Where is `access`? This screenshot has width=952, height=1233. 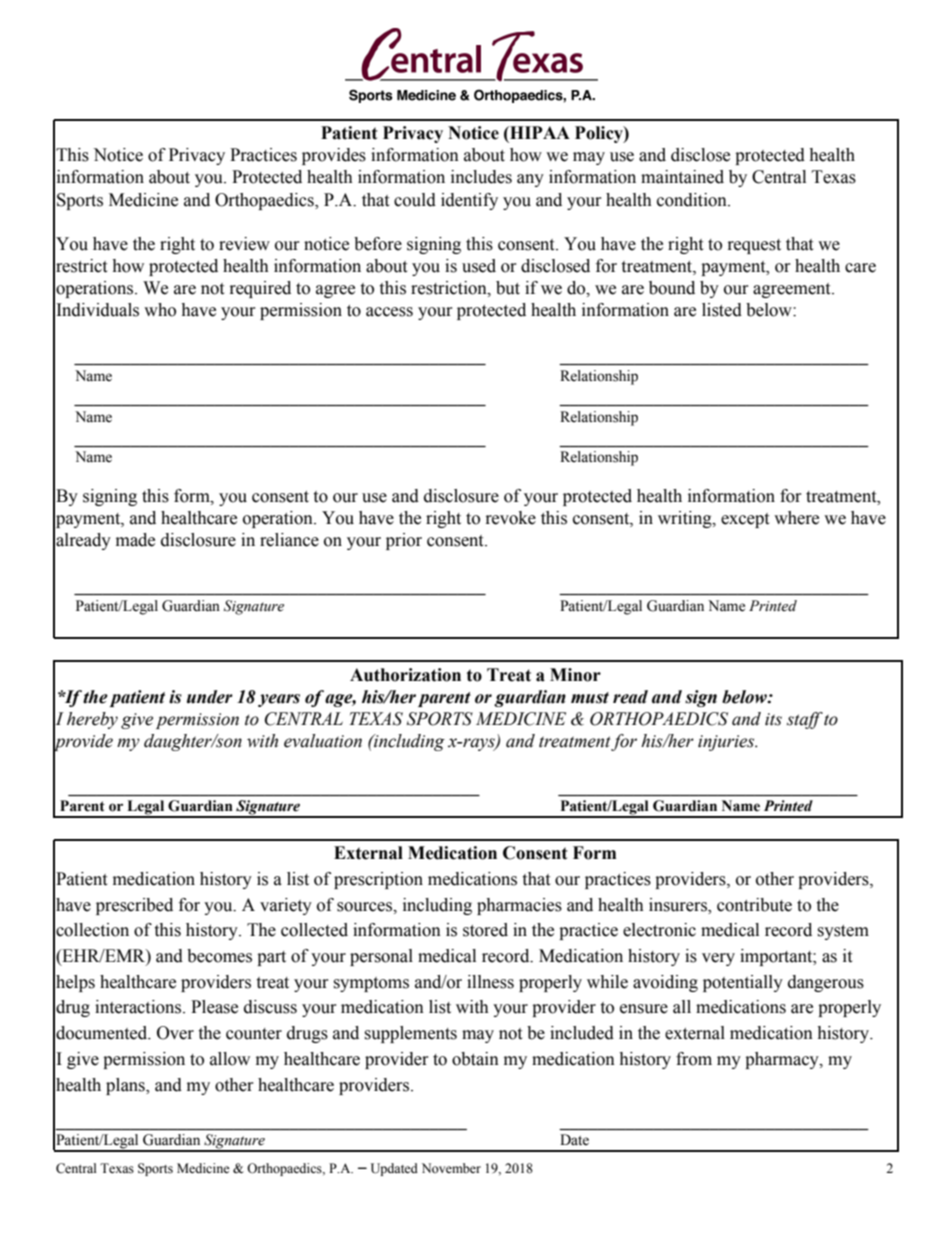
access is located at coordinates (389, 312).
